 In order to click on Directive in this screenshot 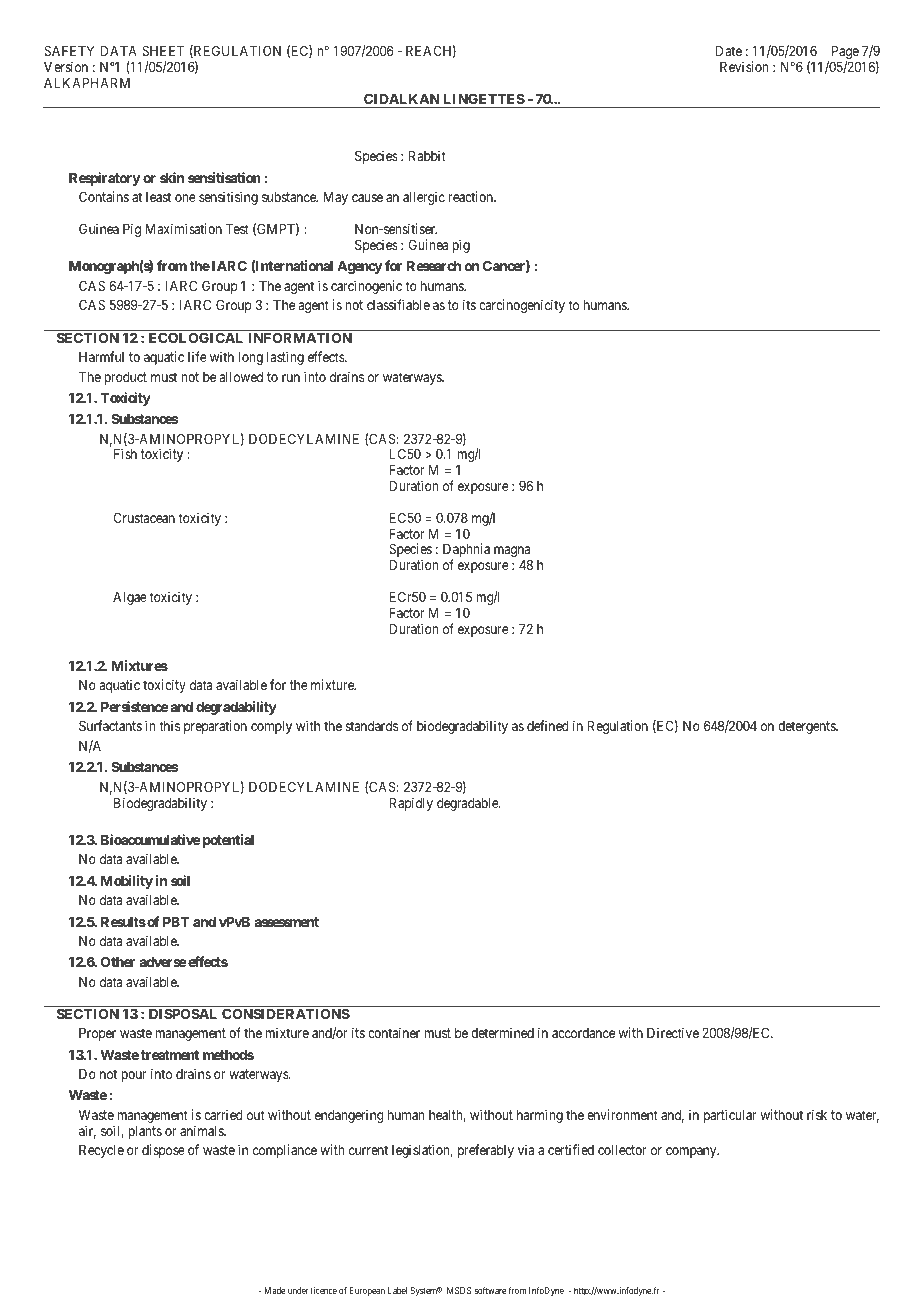, I will do `click(673, 1032)`.
